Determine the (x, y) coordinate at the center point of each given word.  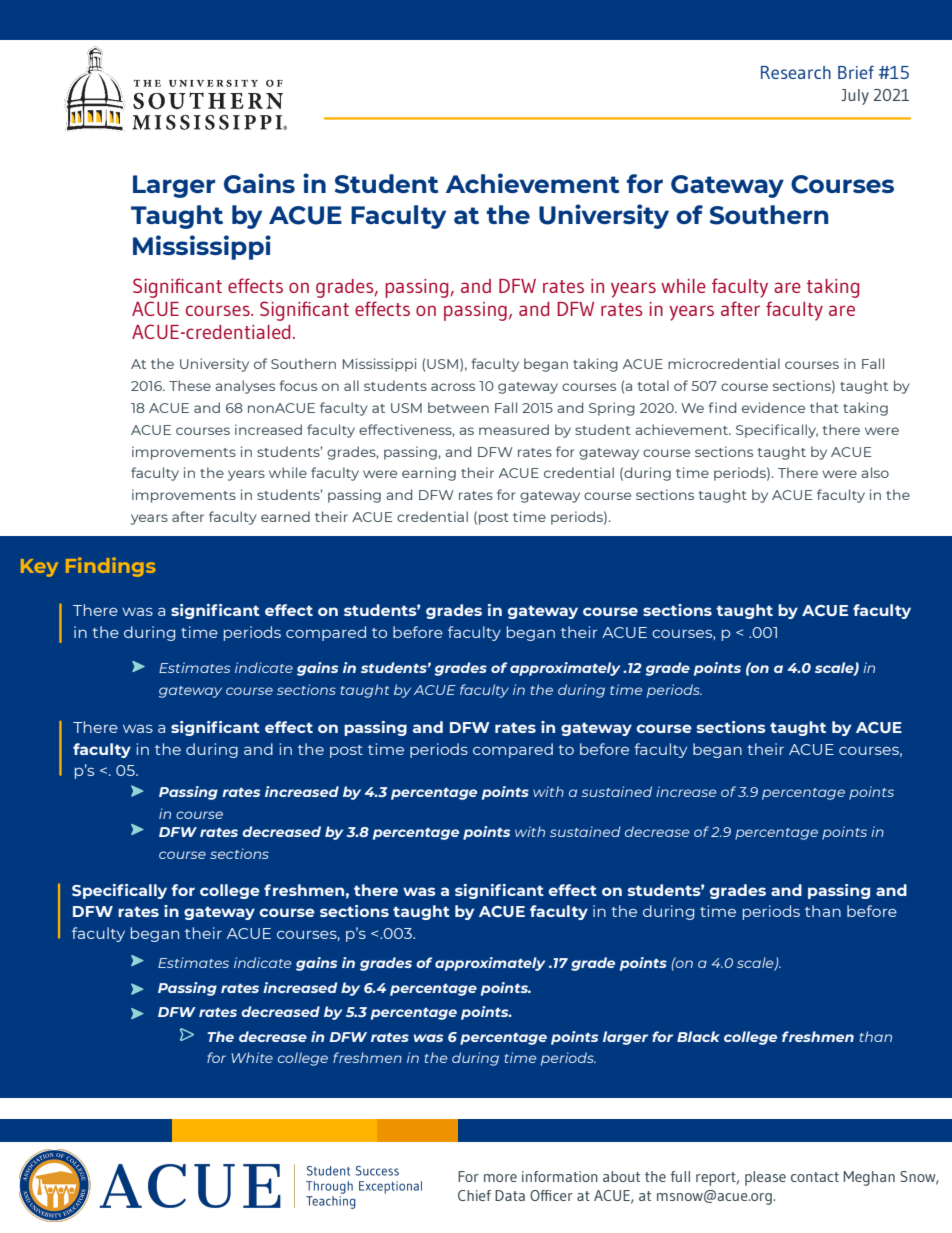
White (252, 1057)
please (765, 1178)
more (500, 1178)
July (855, 97)
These (190, 385)
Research (796, 72)
